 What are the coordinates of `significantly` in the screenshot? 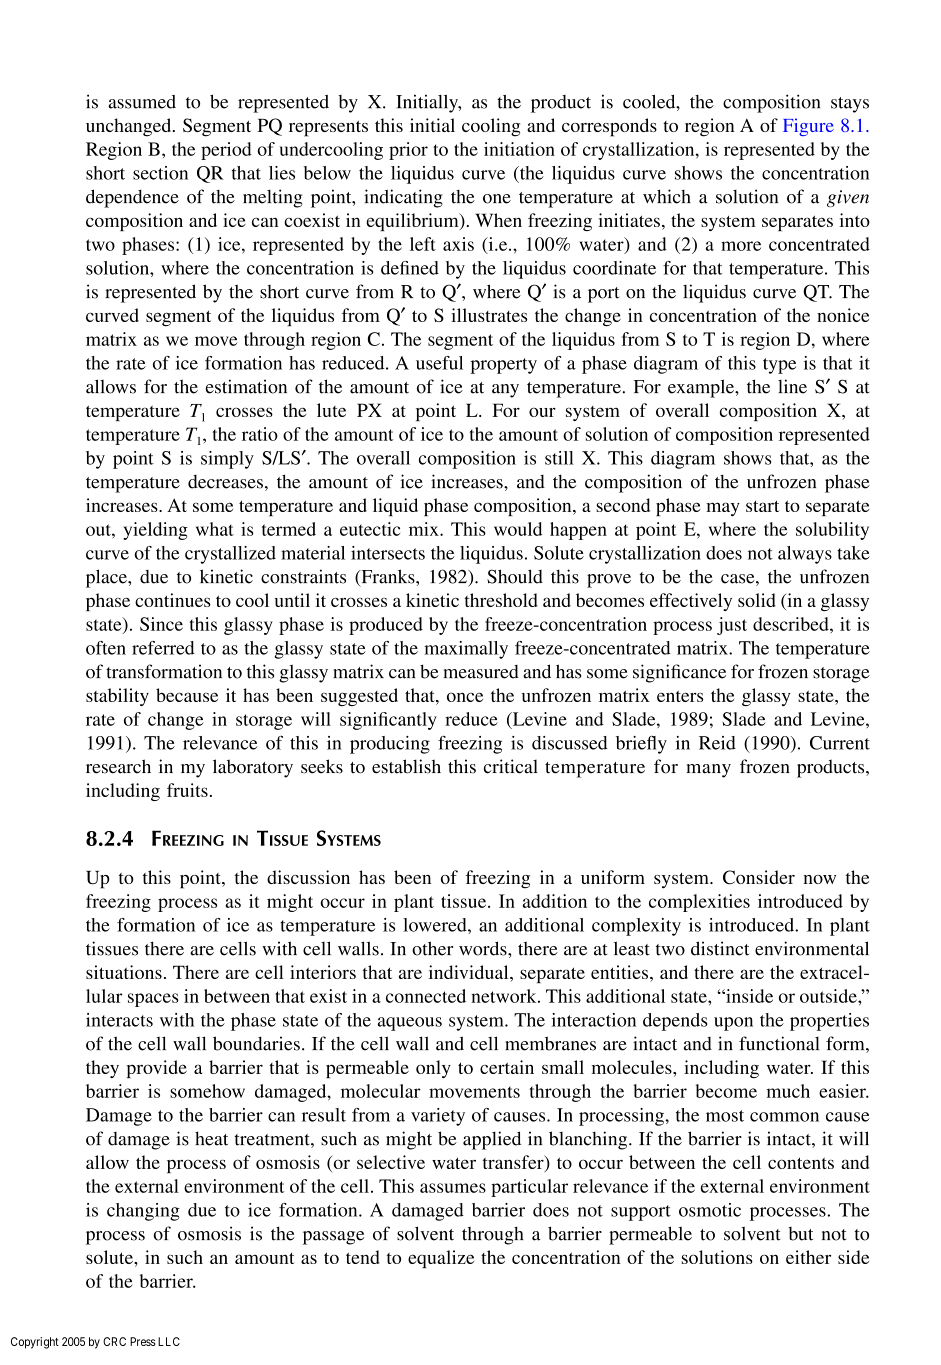 It's located at (388, 721).
